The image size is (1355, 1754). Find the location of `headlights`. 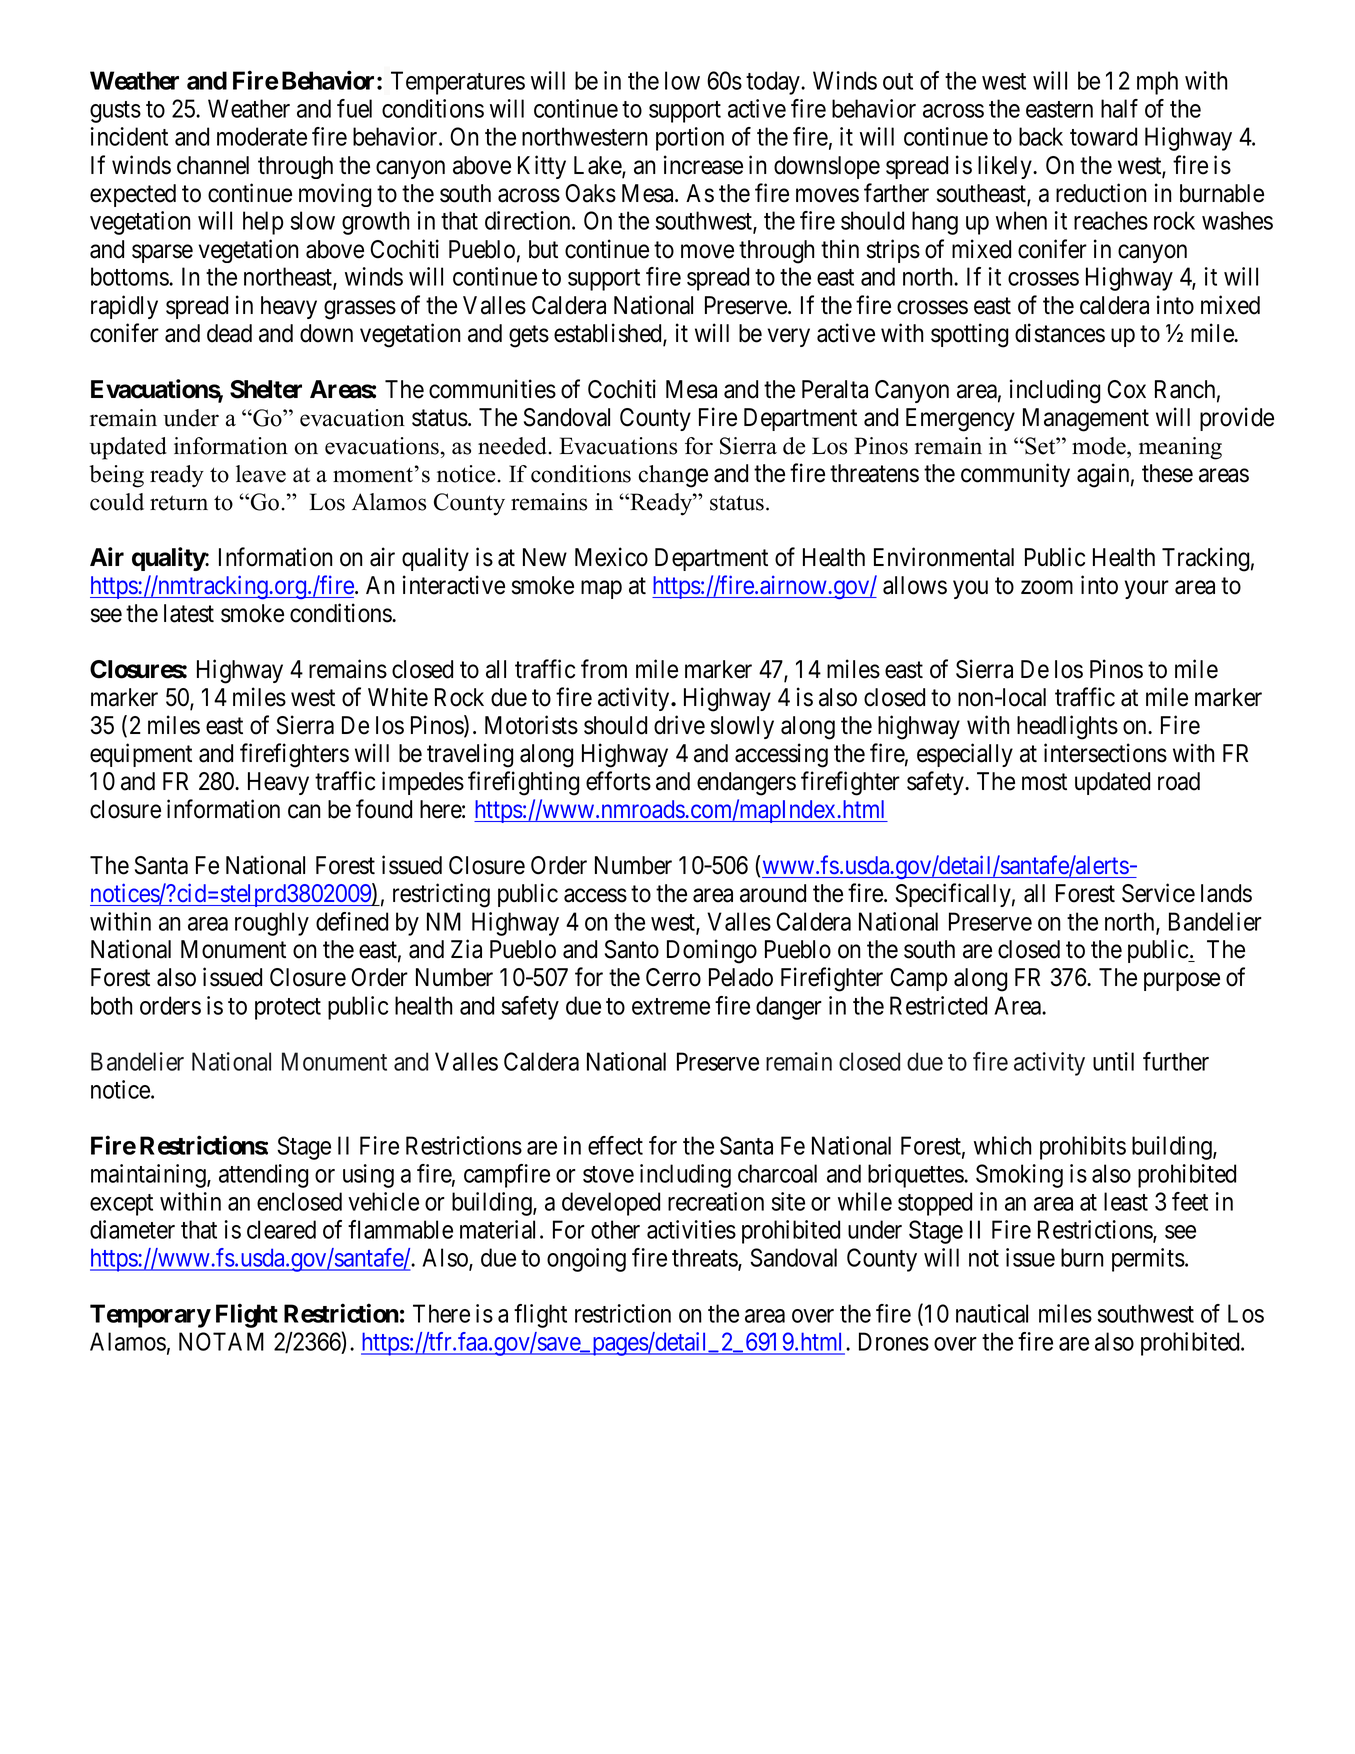

headlights is located at coordinates (1067, 727).
